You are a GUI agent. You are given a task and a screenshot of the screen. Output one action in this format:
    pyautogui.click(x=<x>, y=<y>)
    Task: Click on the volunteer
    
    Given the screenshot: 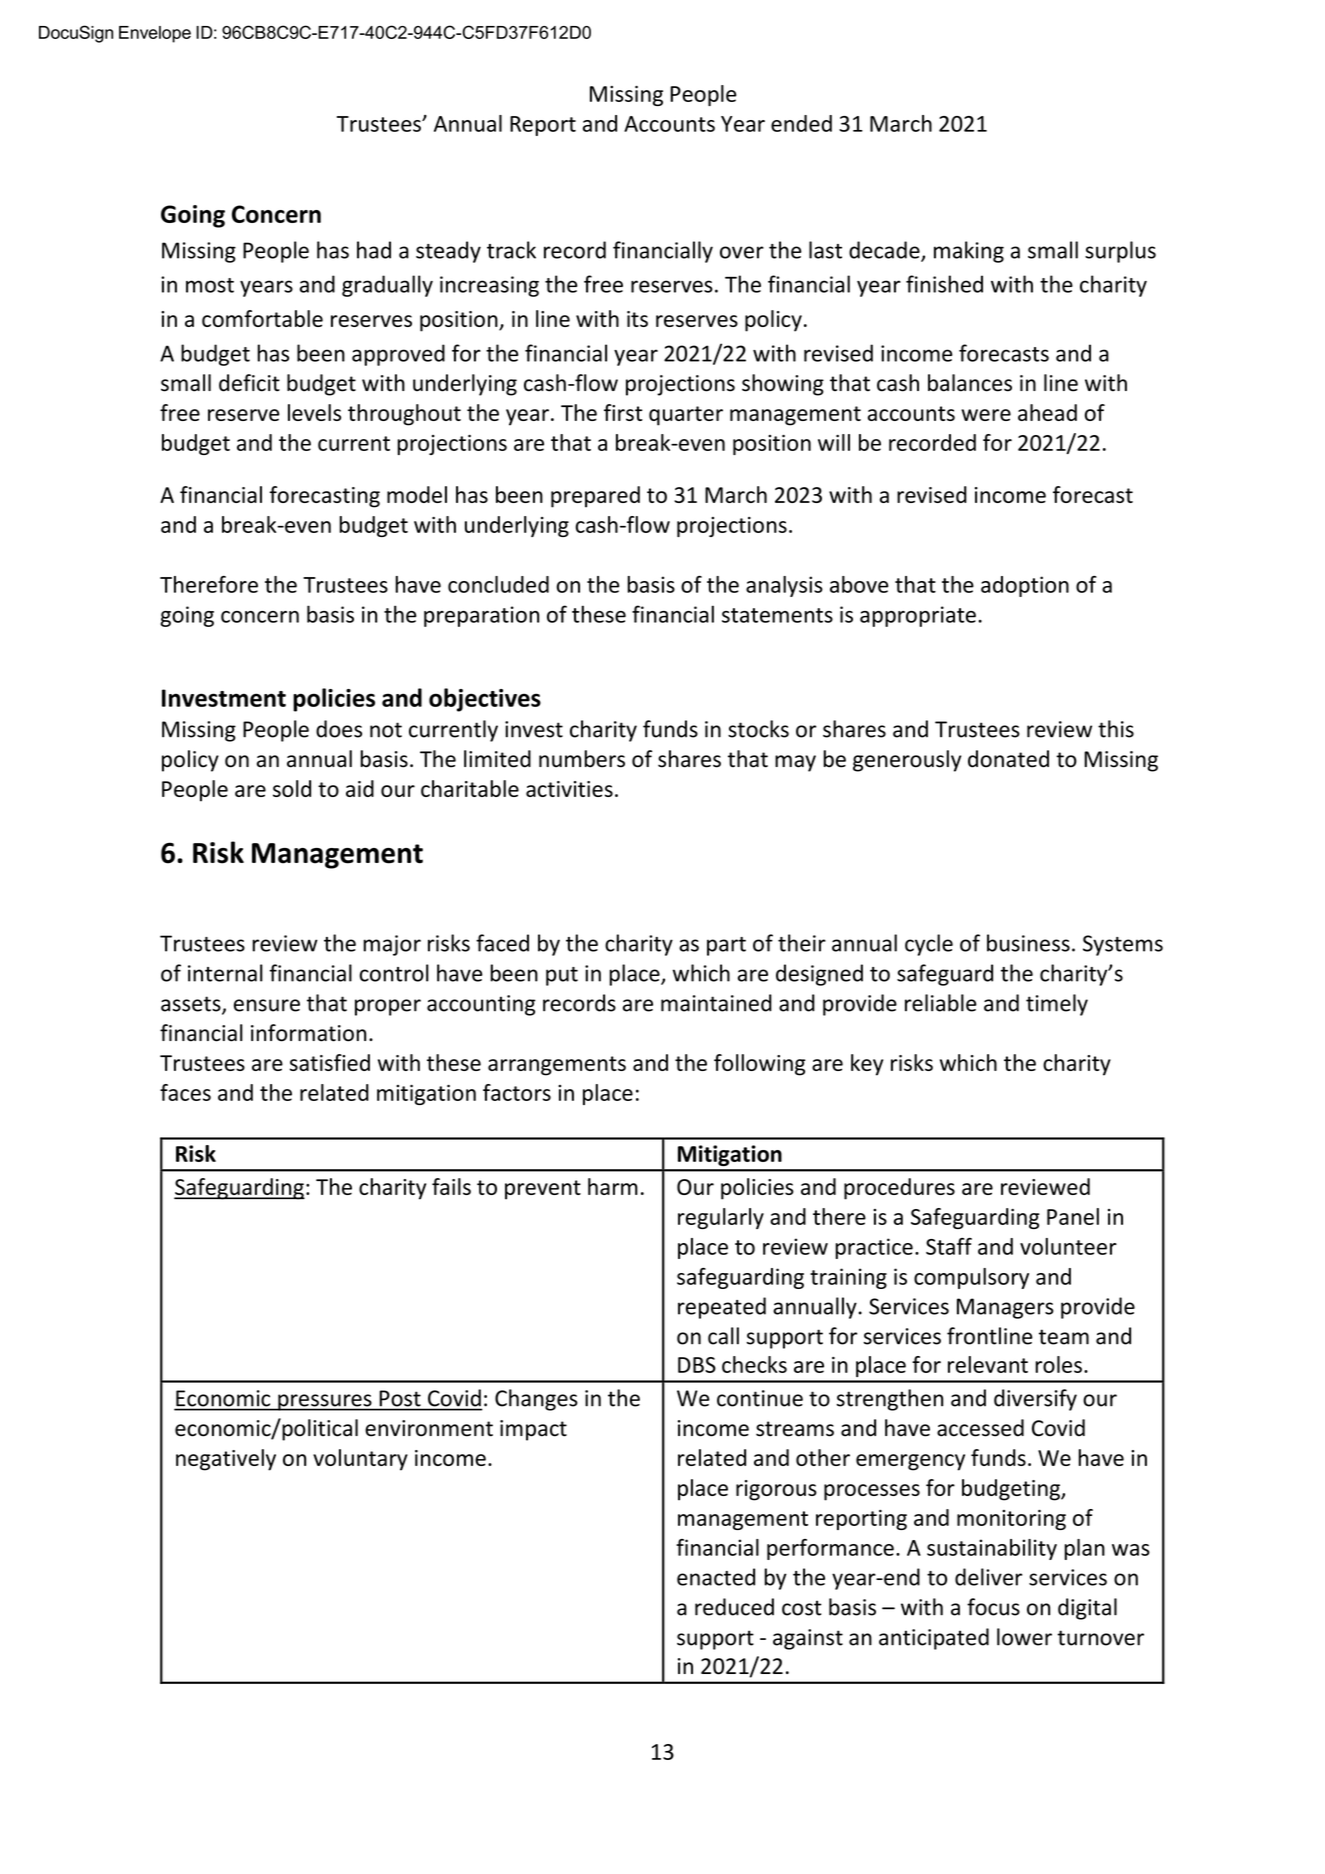 What is the action you would take?
    pyautogui.click(x=1068, y=1246)
